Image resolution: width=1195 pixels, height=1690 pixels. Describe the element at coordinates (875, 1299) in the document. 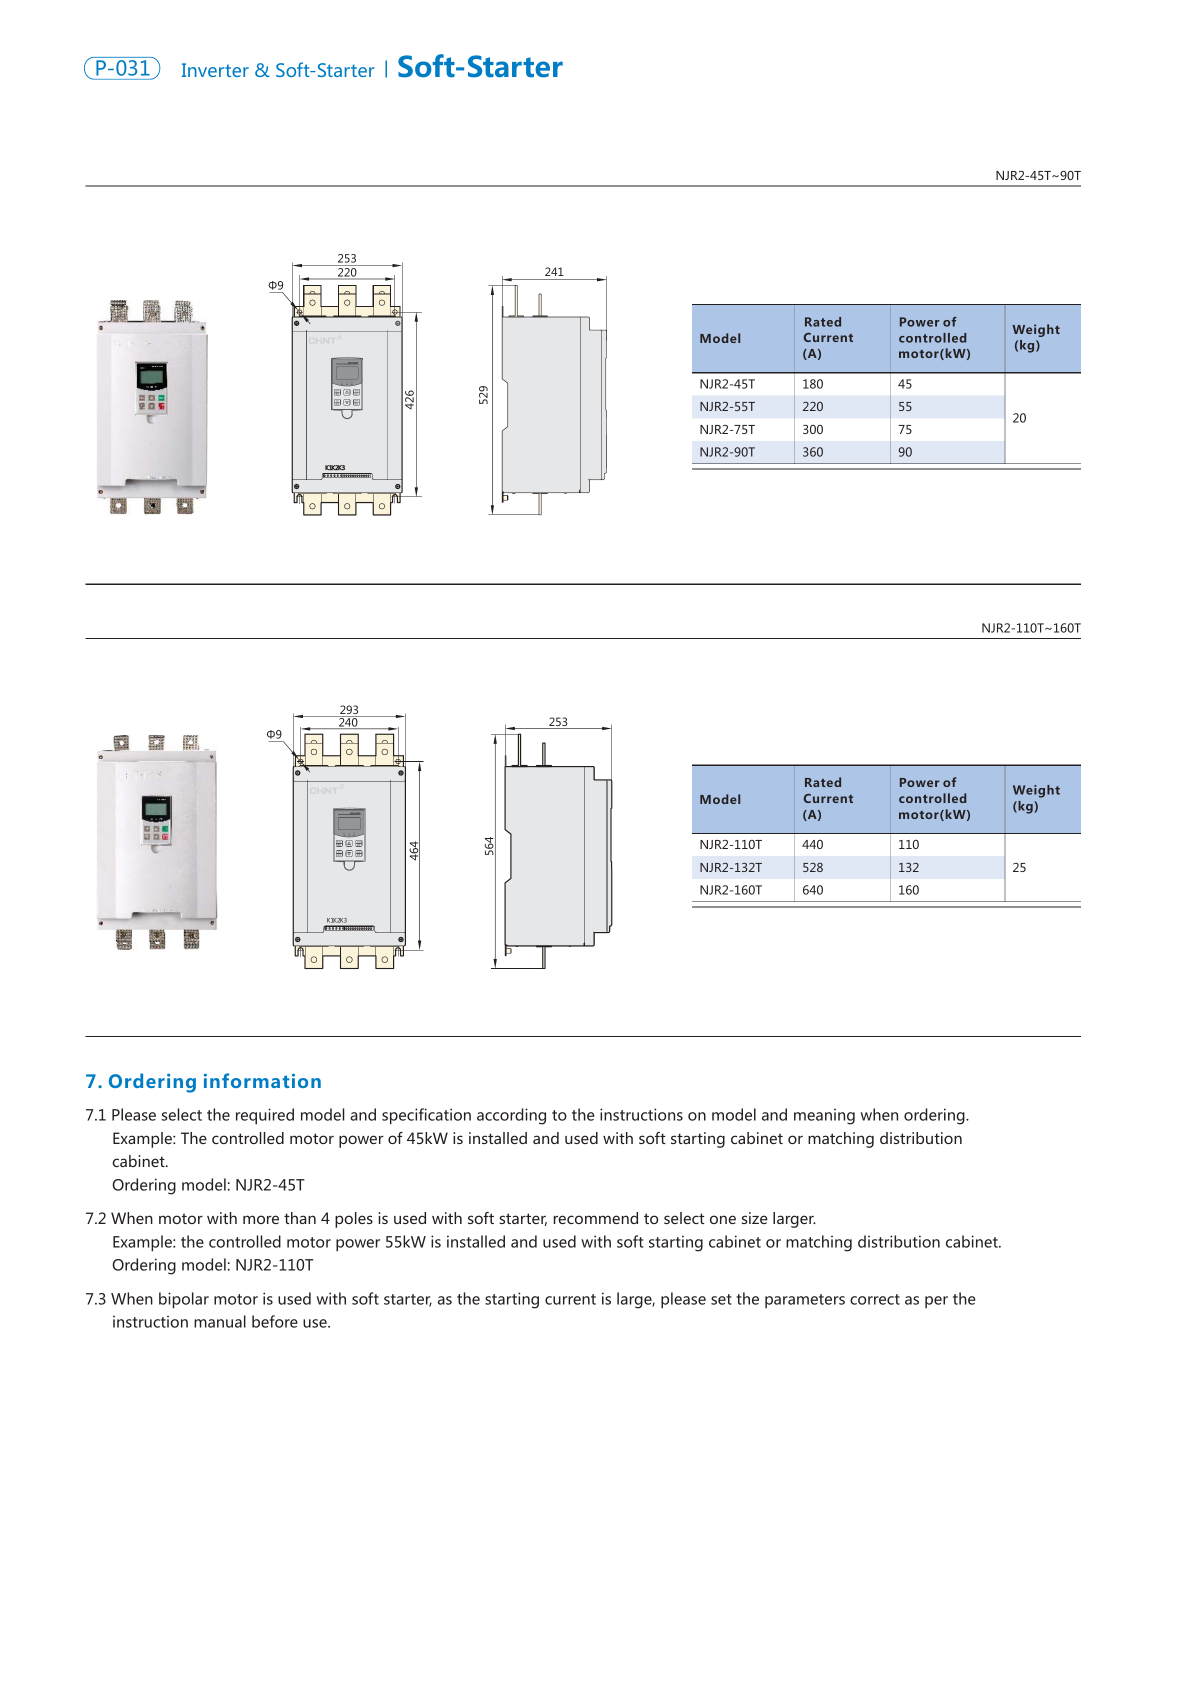

I see `correct` at that location.
